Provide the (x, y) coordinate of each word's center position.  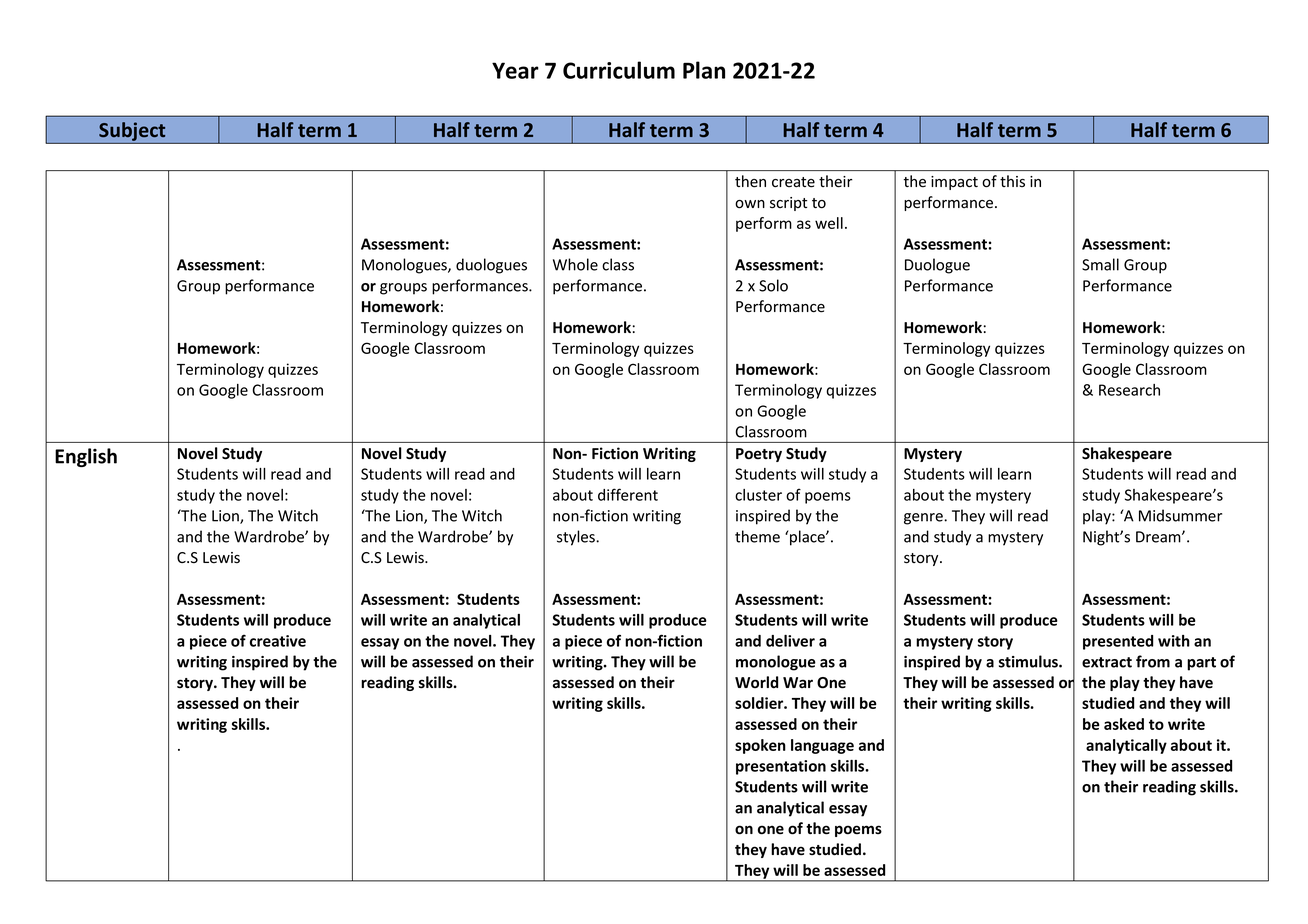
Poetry (759, 455)
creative (278, 641)
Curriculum (619, 70)
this (1012, 181)
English (86, 457)
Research (1129, 390)
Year (515, 70)
